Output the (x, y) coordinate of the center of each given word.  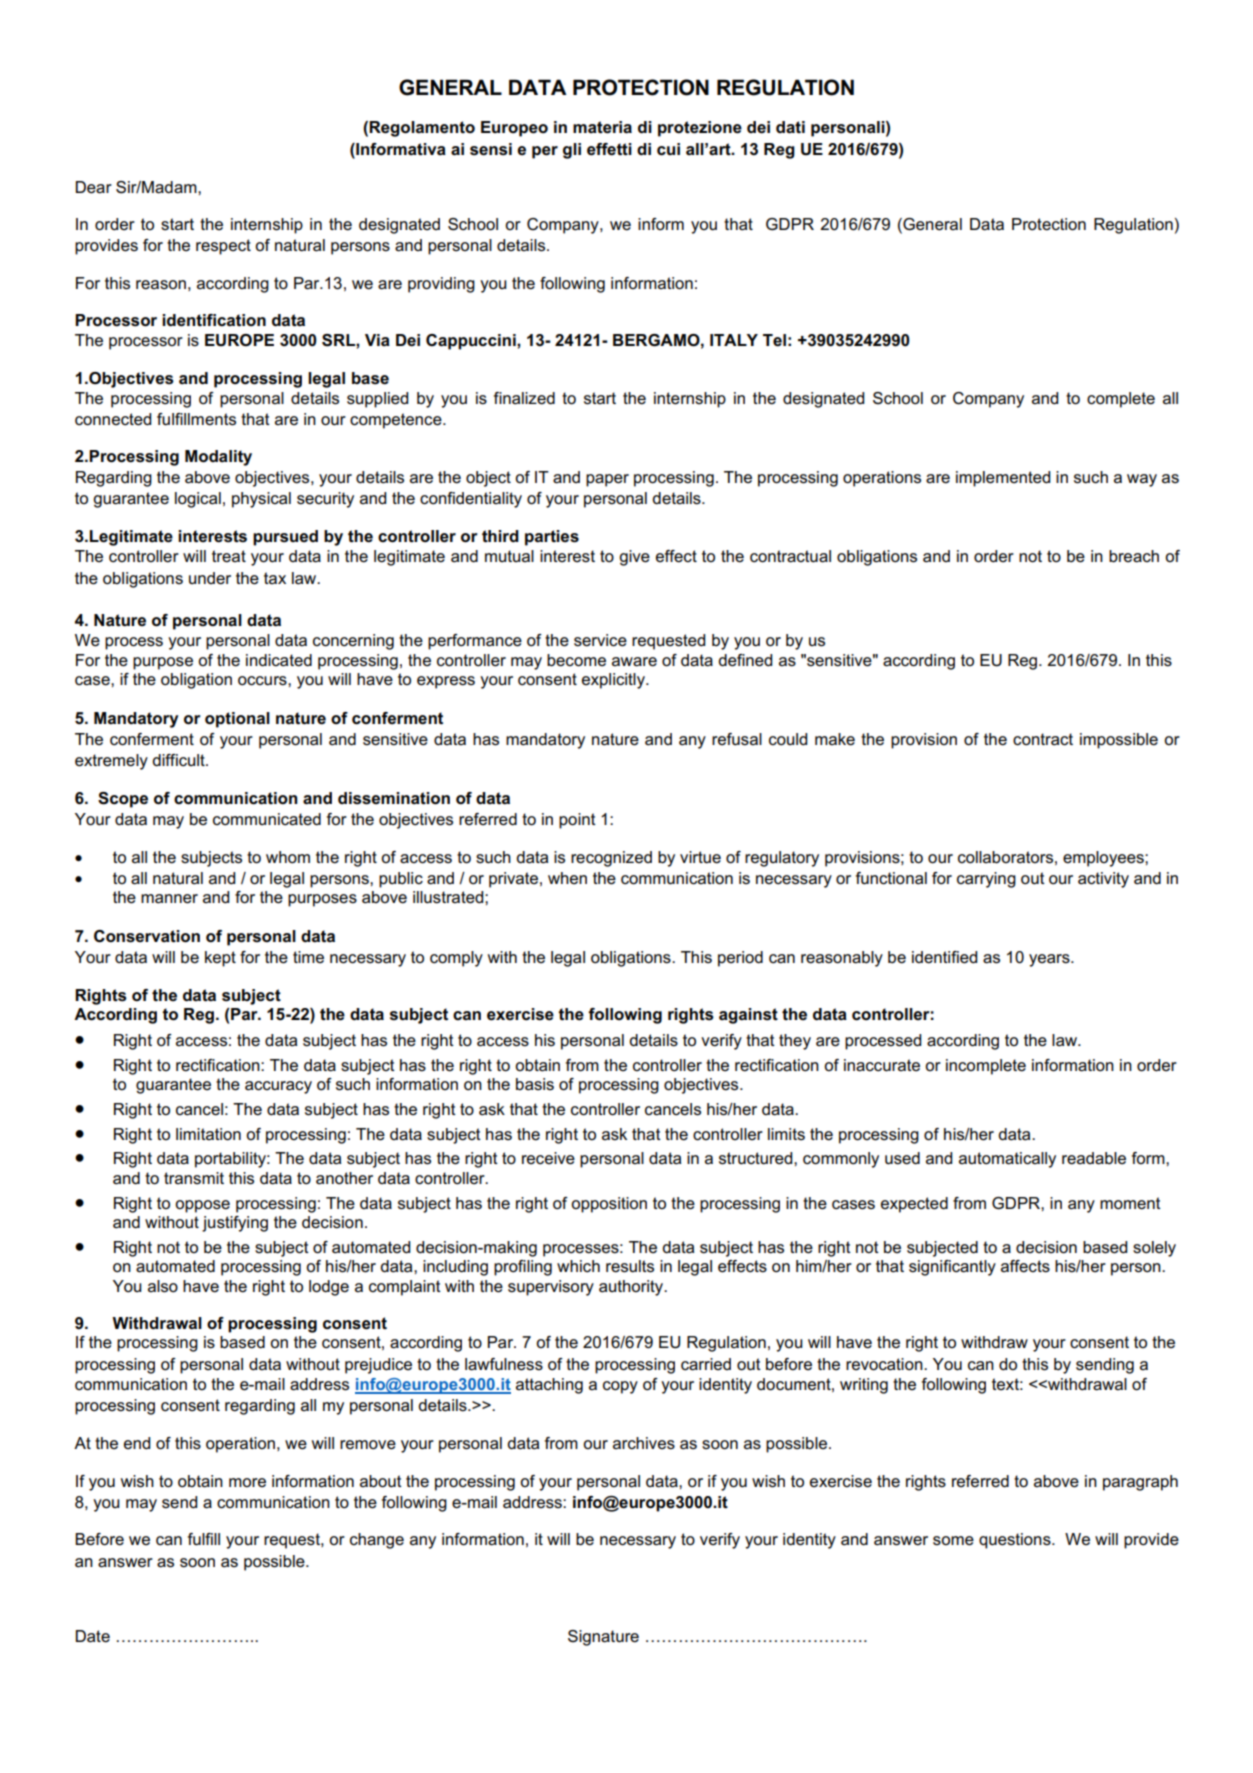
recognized (611, 859)
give (634, 558)
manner (169, 899)
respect (223, 247)
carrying (986, 880)
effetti (609, 149)
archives (644, 1443)
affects (1025, 1266)
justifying (235, 1224)
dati (790, 127)
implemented (1003, 479)
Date (93, 1636)
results (630, 1266)
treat (229, 556)
